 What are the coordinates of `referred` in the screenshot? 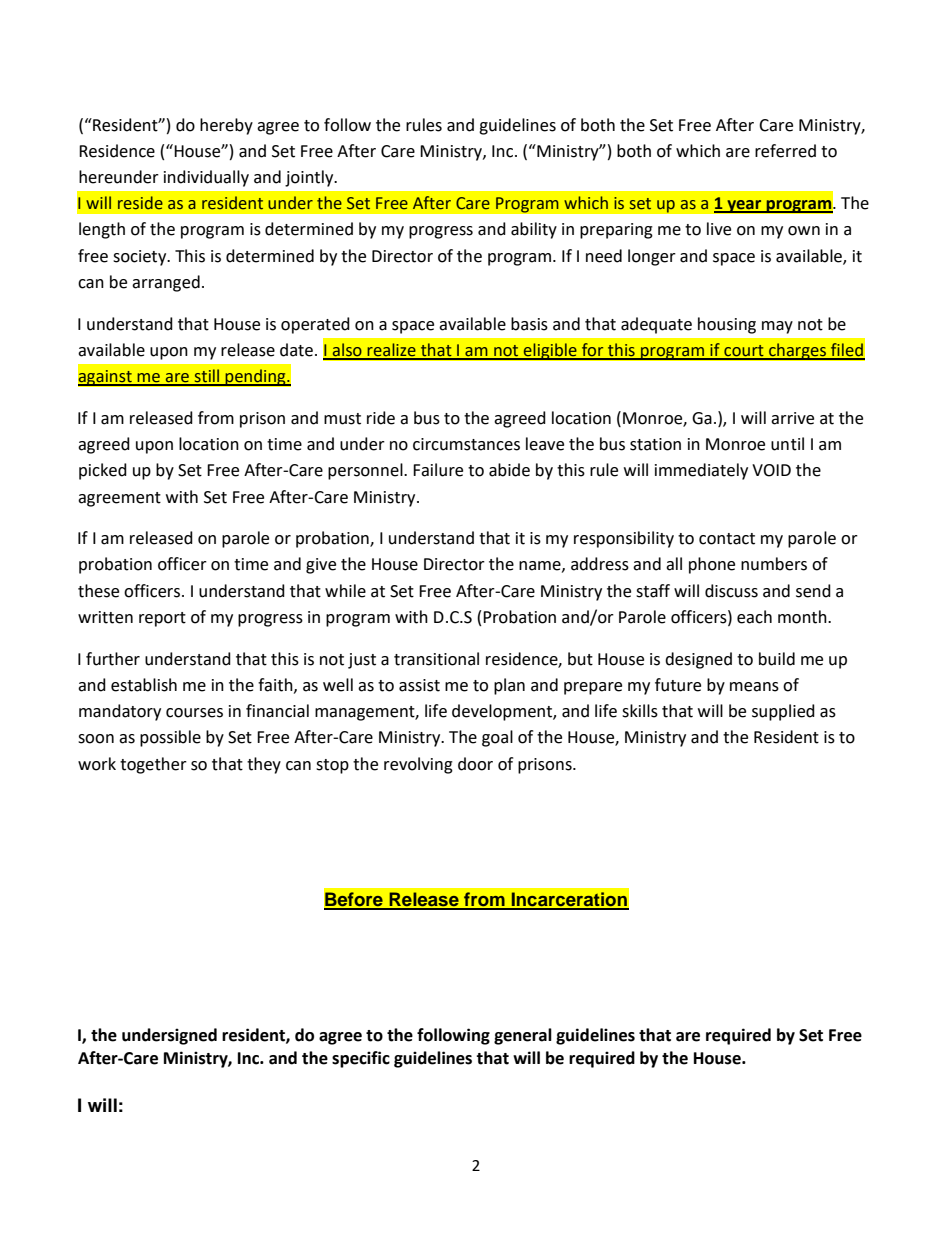 It's located at (785, 151).
